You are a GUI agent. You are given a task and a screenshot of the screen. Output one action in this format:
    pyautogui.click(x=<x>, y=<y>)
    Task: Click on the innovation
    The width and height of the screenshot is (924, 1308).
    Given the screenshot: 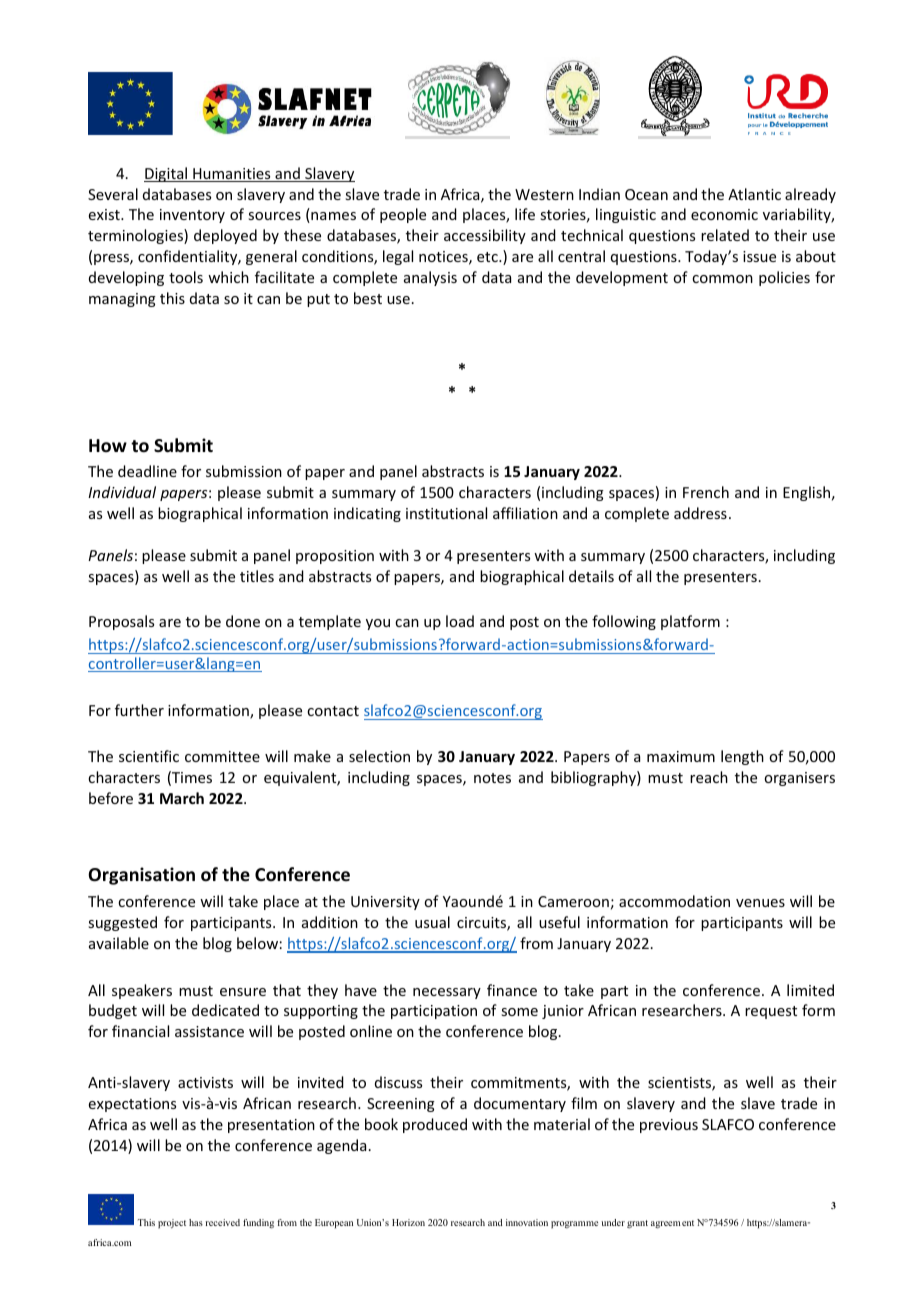 What is the action you would take?
    pyautogui.click(x=527, y=1222)
